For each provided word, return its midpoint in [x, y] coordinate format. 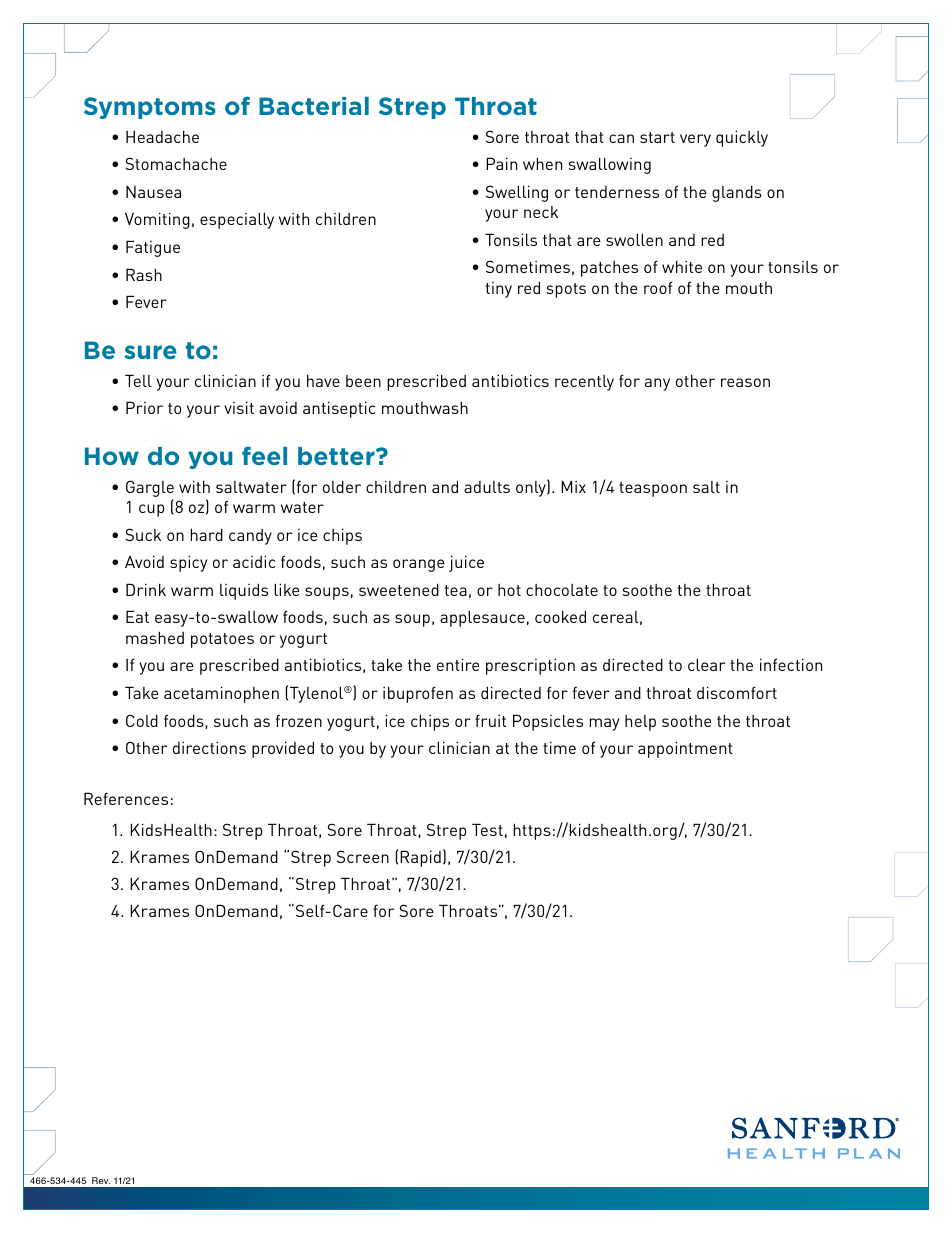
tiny [499, 290]
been [363, 381]
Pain [501, 163]
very [695, 140]
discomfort [737, 692]
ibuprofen [418, 694]
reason [745, 382]
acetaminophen [221, 694]
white [682, 266]
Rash [144, 274]
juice [466, 563]
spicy [188, 563]
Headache [162, 136]
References [126, 798]
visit [239, 407]
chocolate [562, 590]
